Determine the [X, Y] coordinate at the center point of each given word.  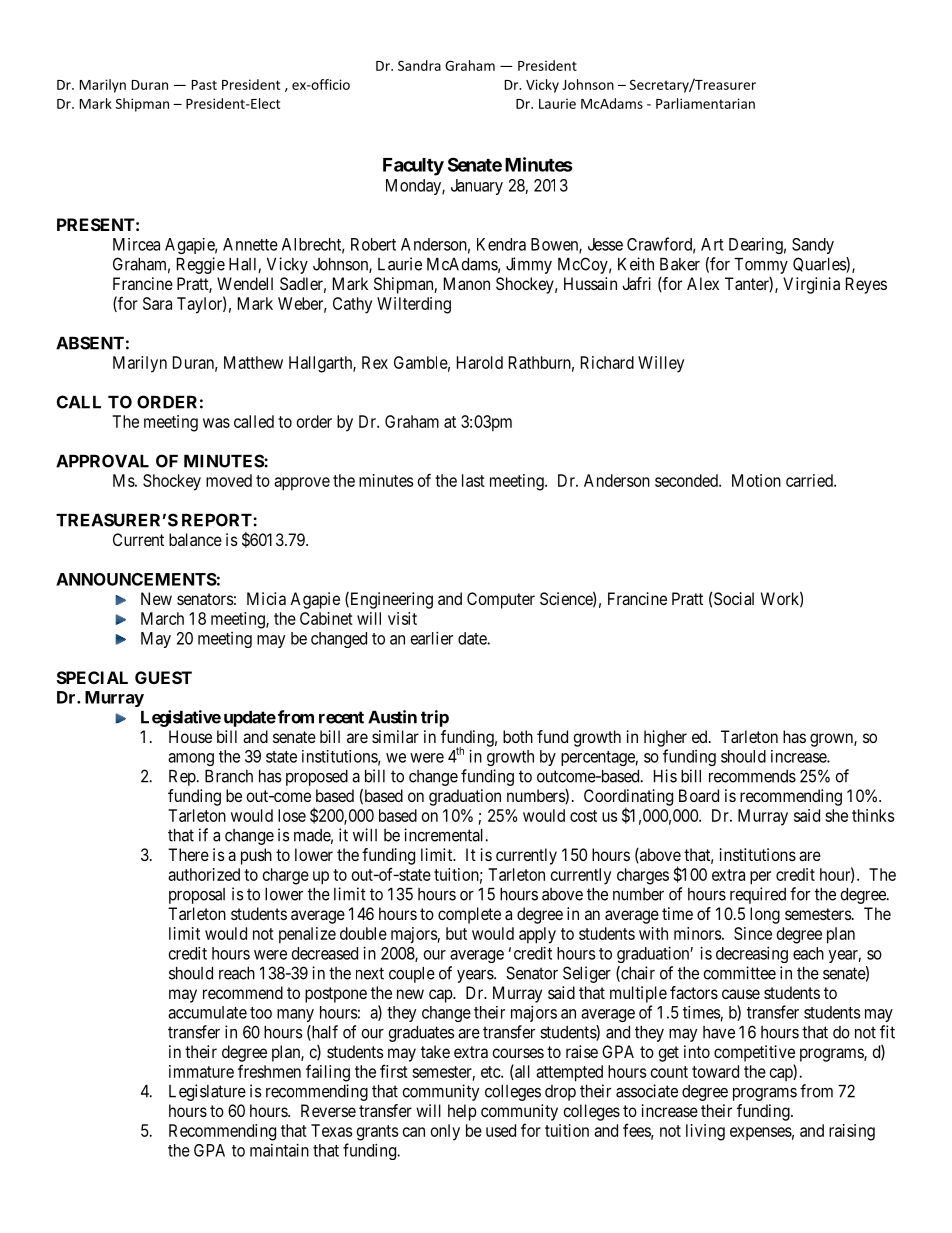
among [191, 759]
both [518, 736]
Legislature [207, 1092]
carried [810, 480]
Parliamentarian [705, 103]
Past [204, 85]
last [473, 480]
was [216, 423]
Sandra [419, 65]
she [836, 815]
